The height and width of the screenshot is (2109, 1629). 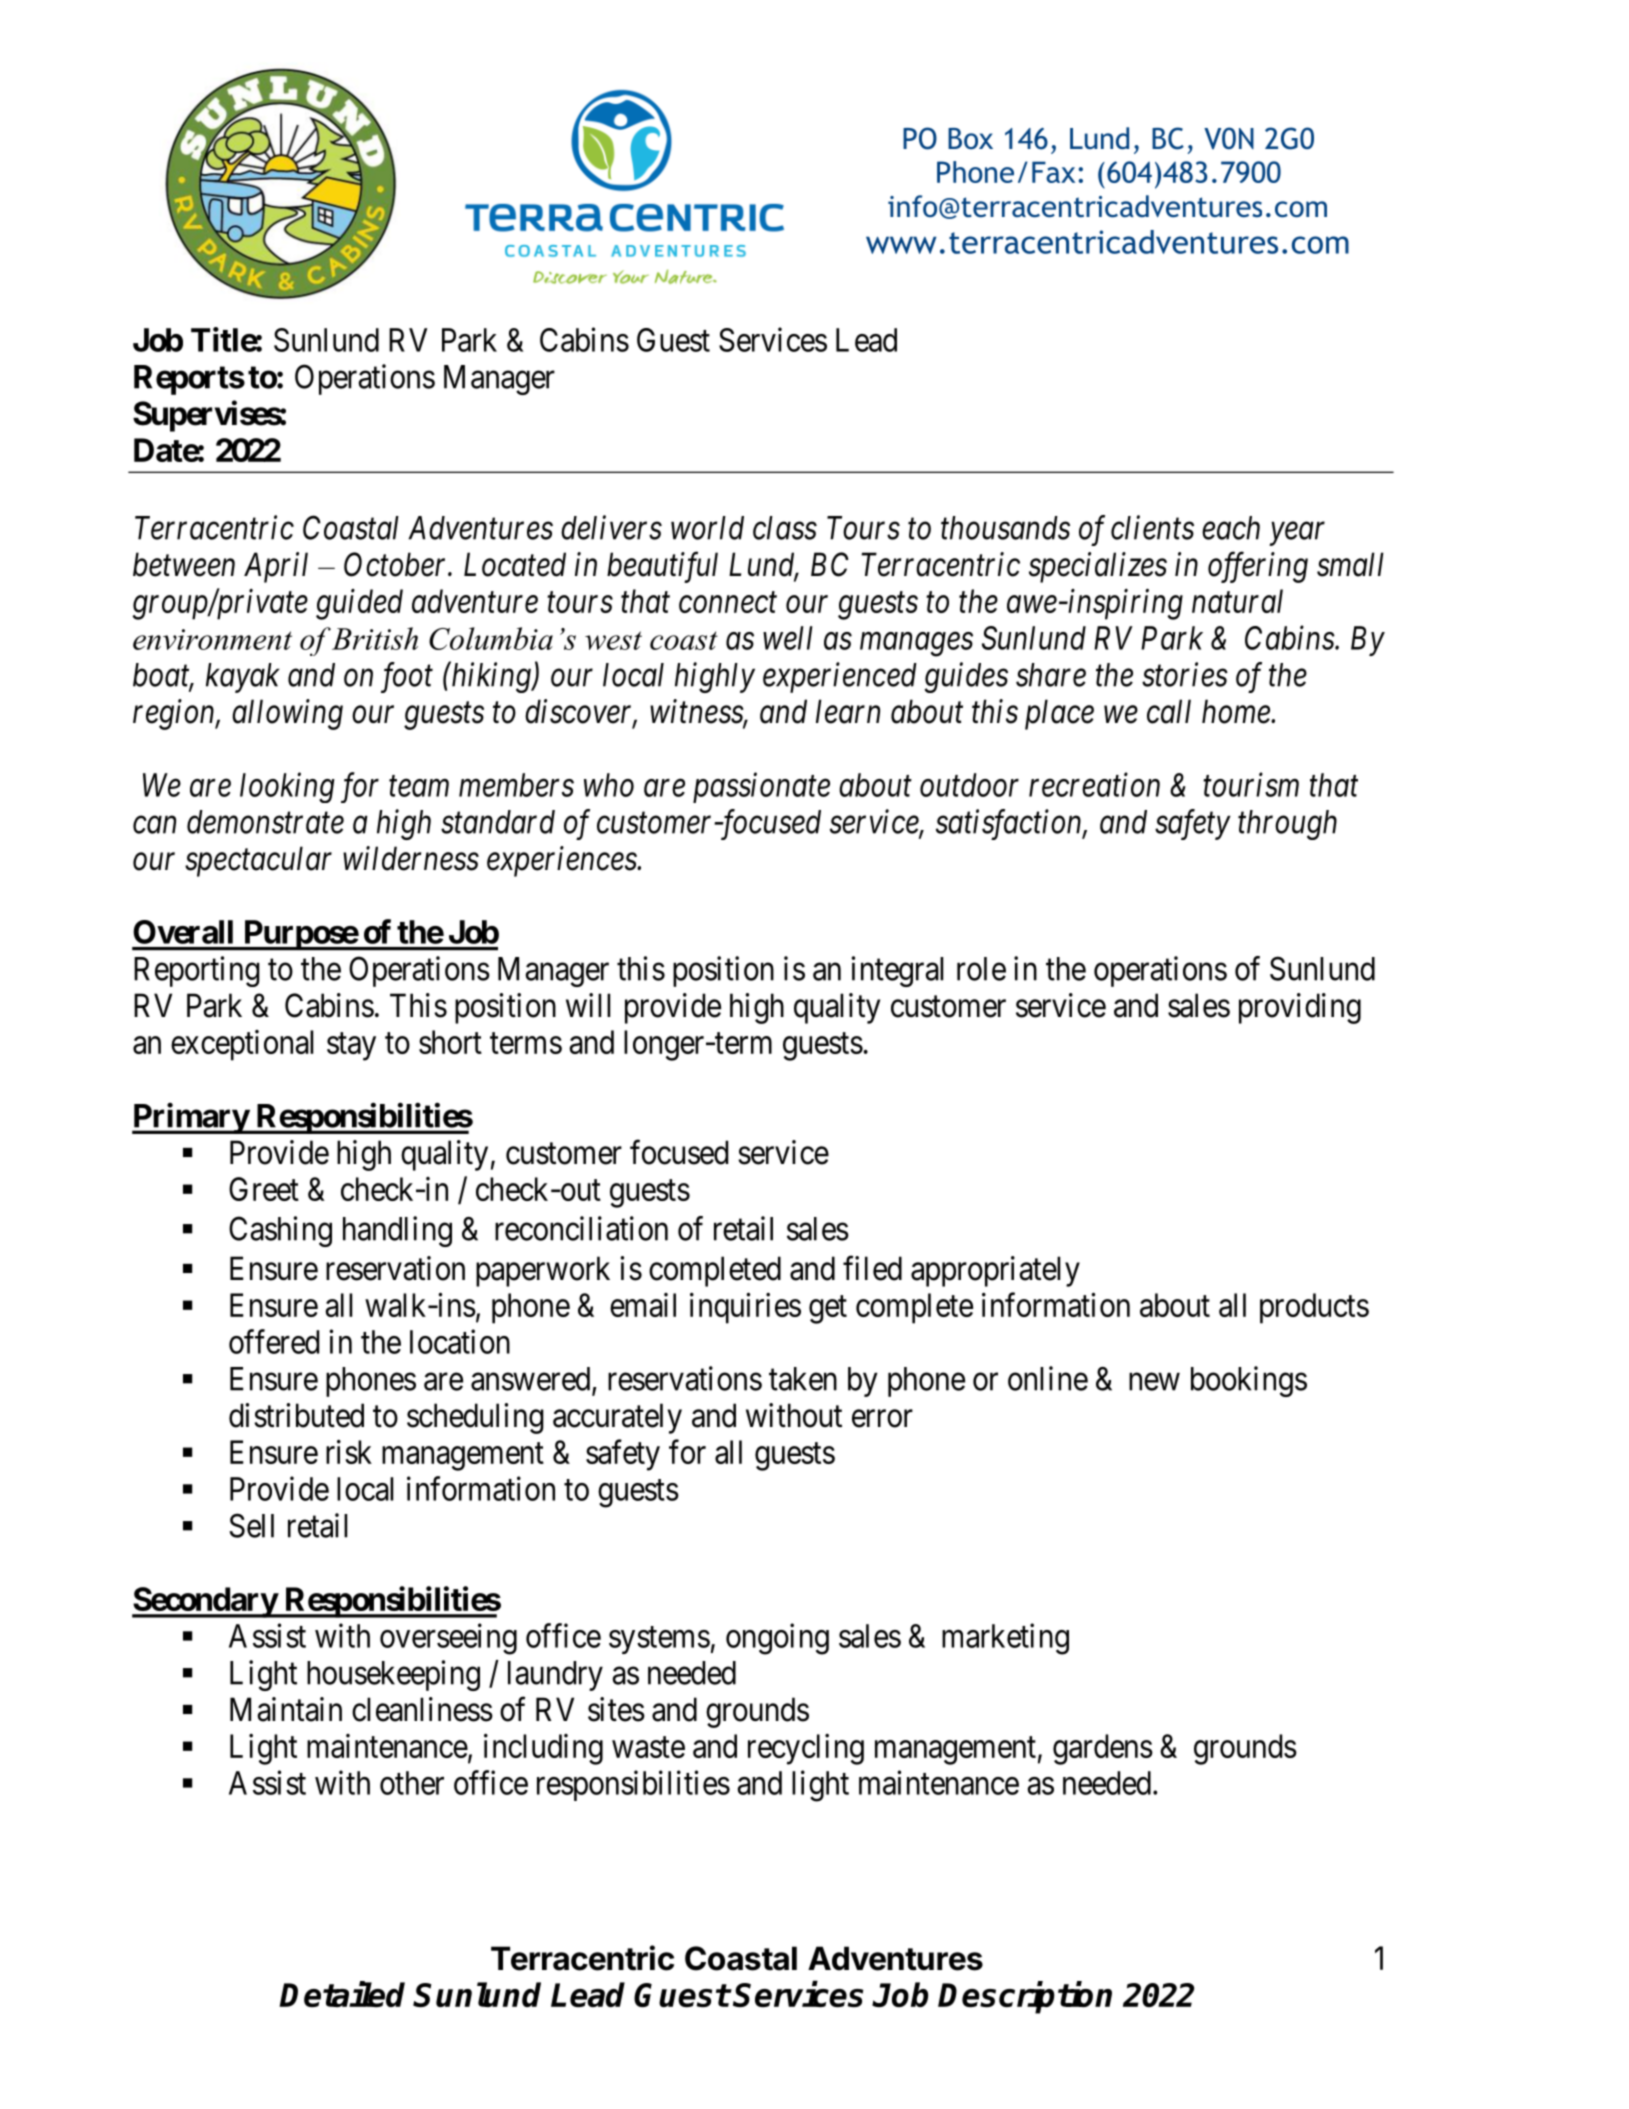 What do you see at coordinates (970, 138) in the screenshot?
I see `Box` at bounding box center [970, 138].
